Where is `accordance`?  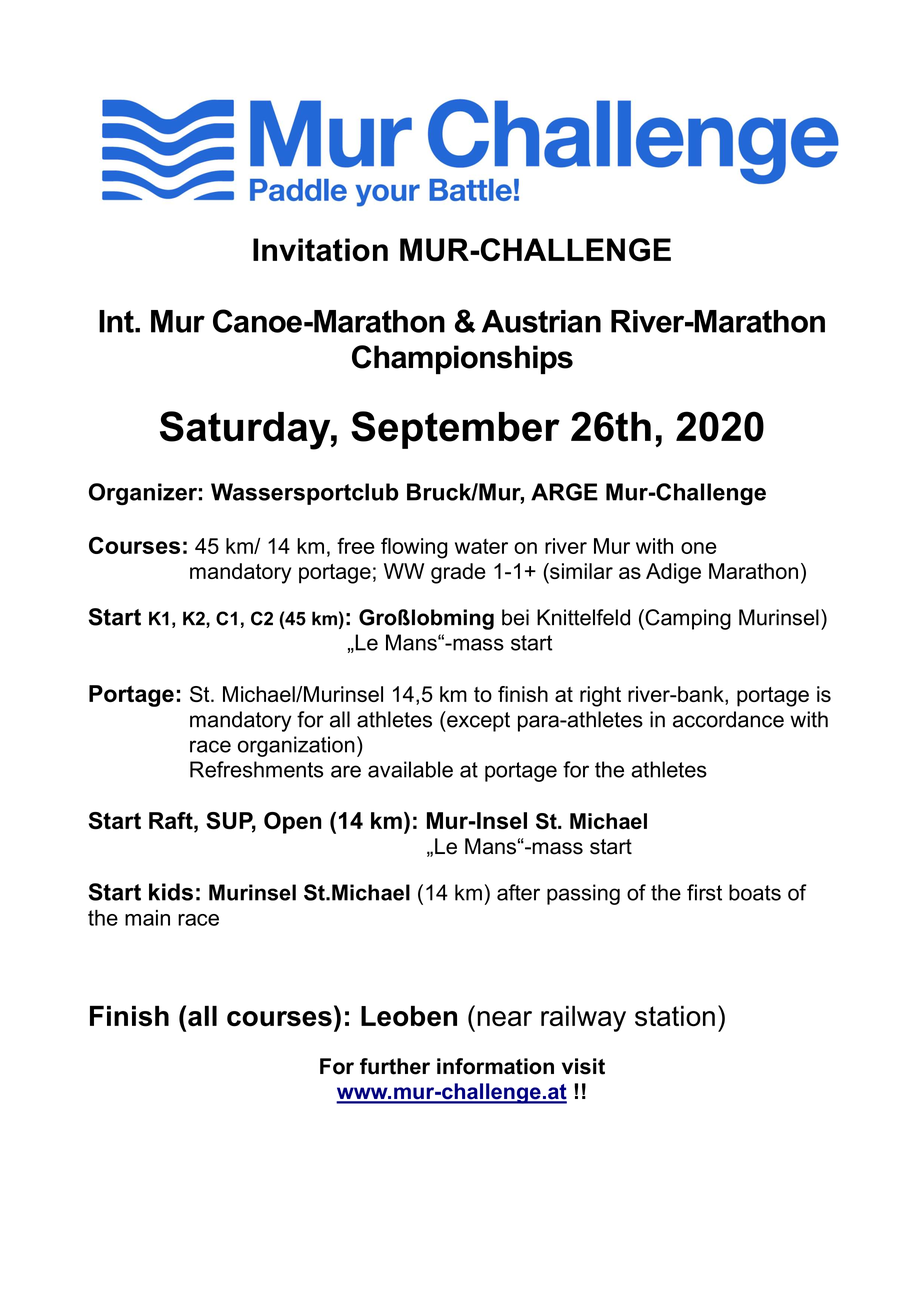
accordance is located at coordinates (728, 719).
